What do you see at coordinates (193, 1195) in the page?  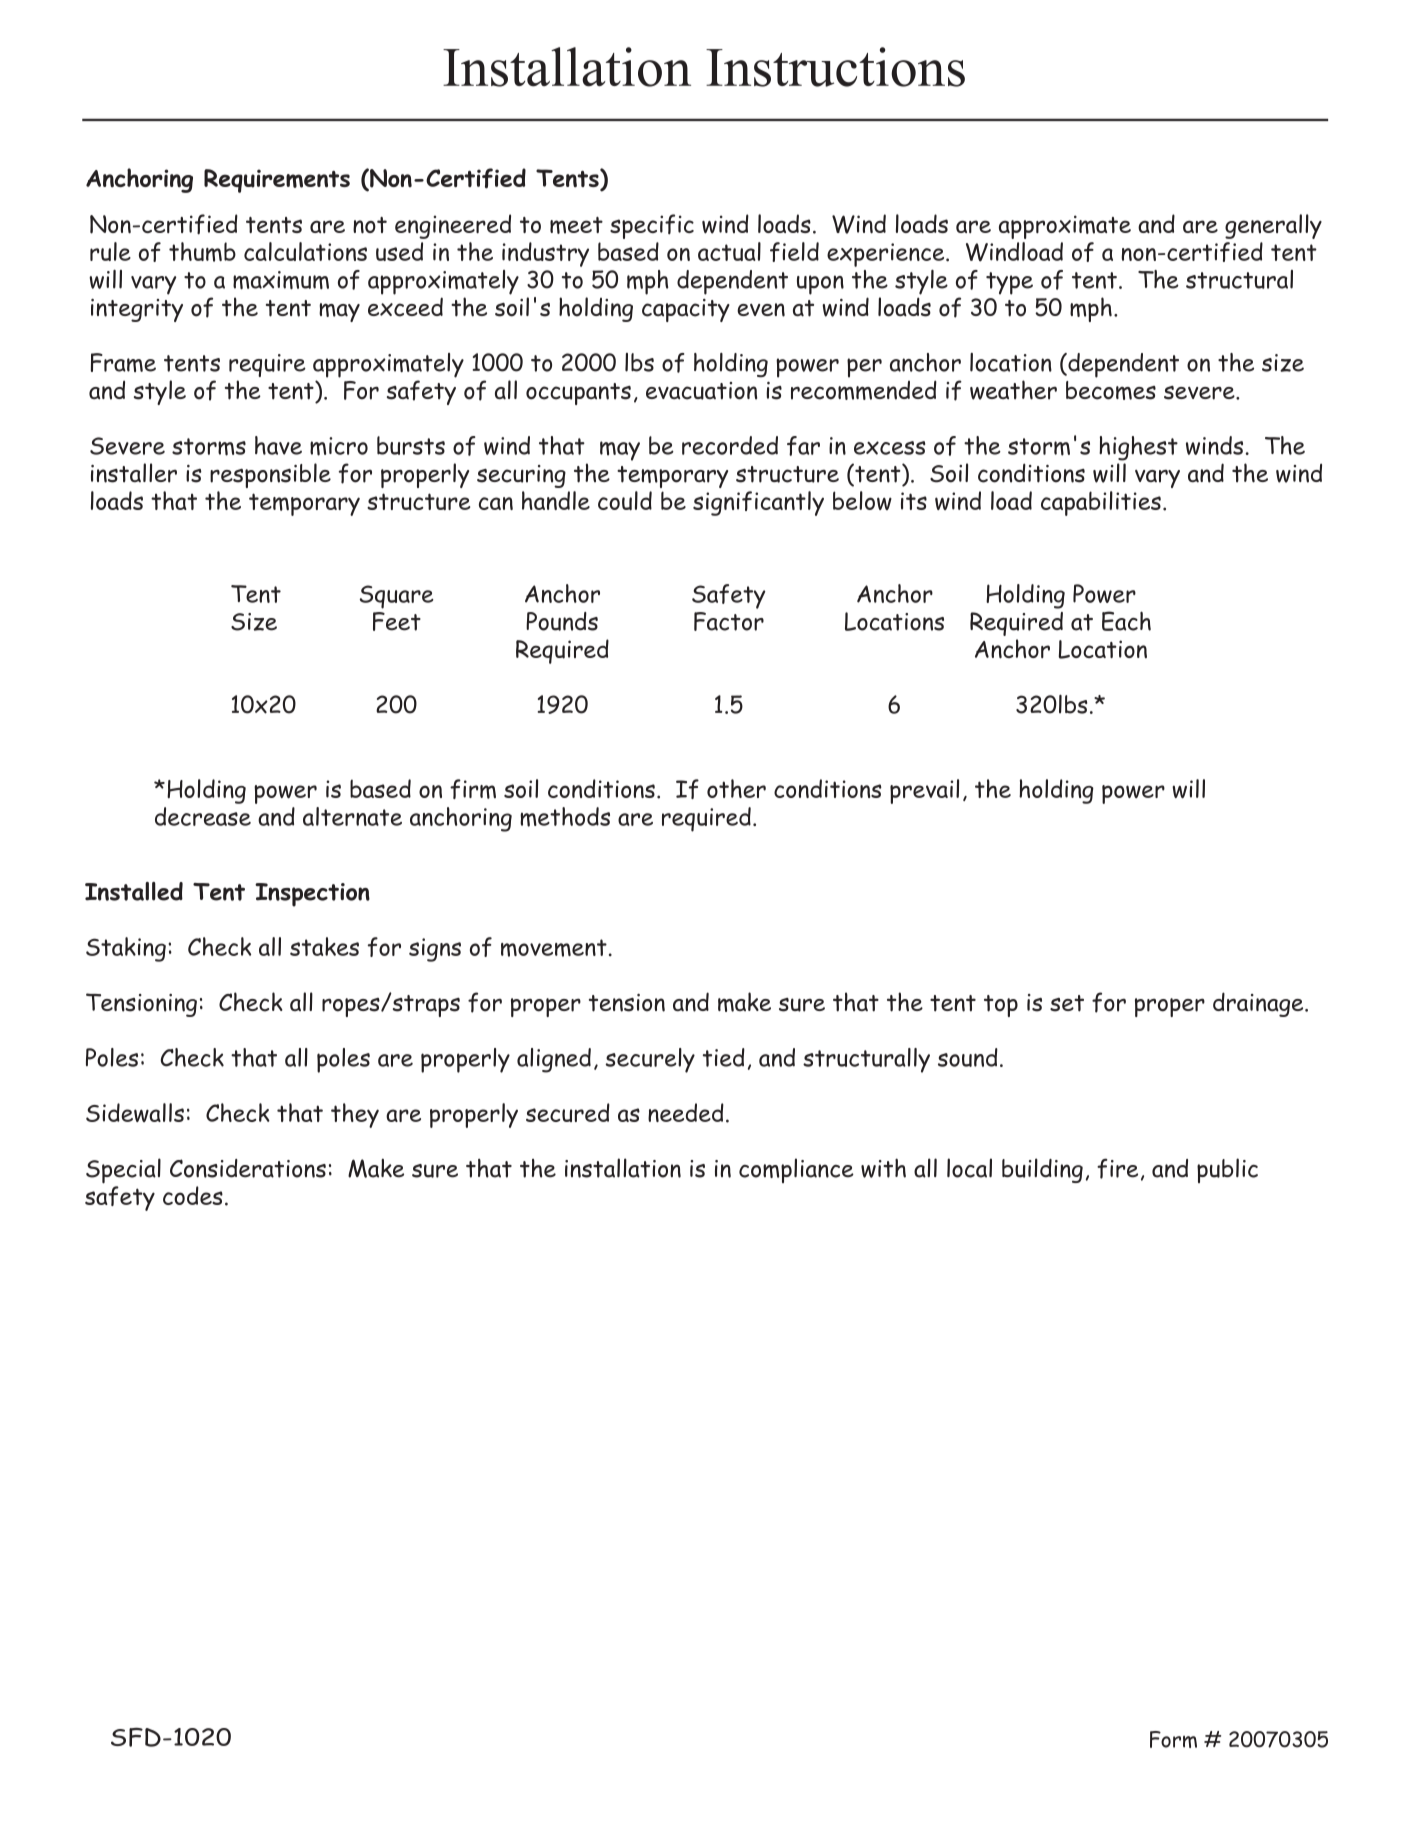 I see `codes` at bounding box center [193, 1195].
